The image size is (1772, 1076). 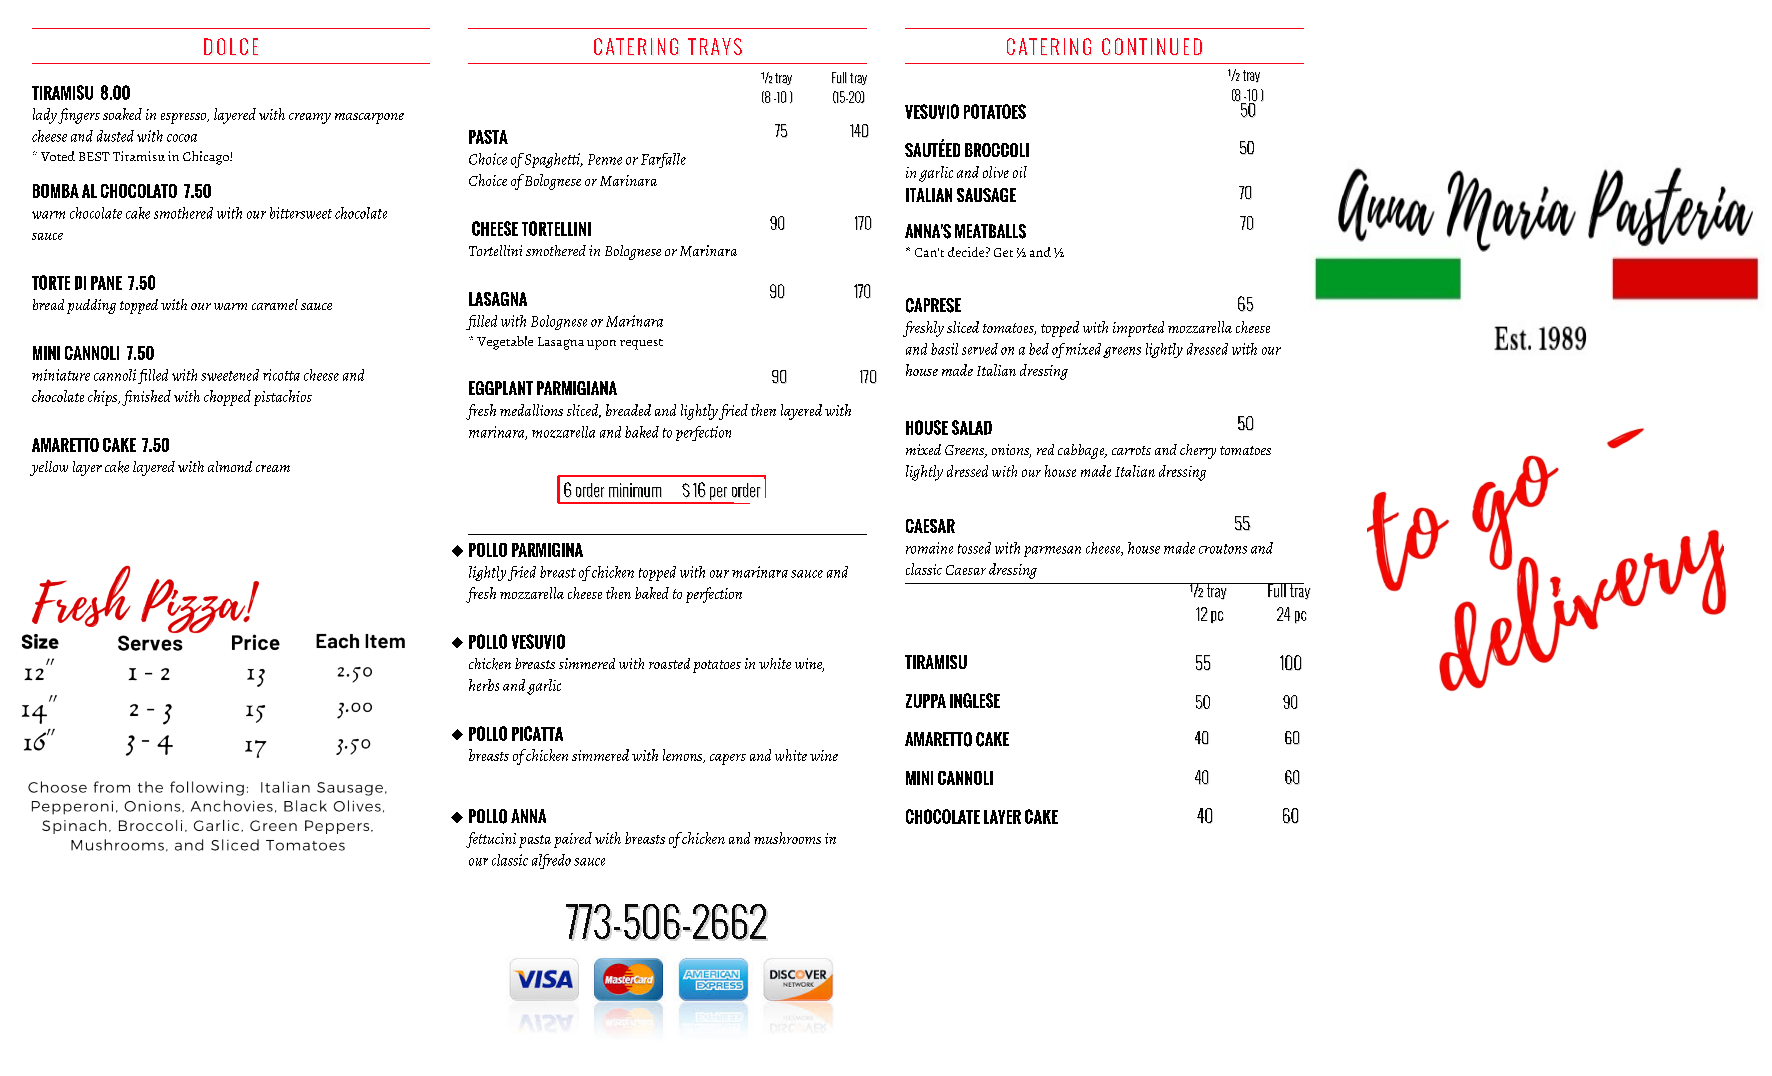 I want to click on Penne, so click(x=605, y=159).
